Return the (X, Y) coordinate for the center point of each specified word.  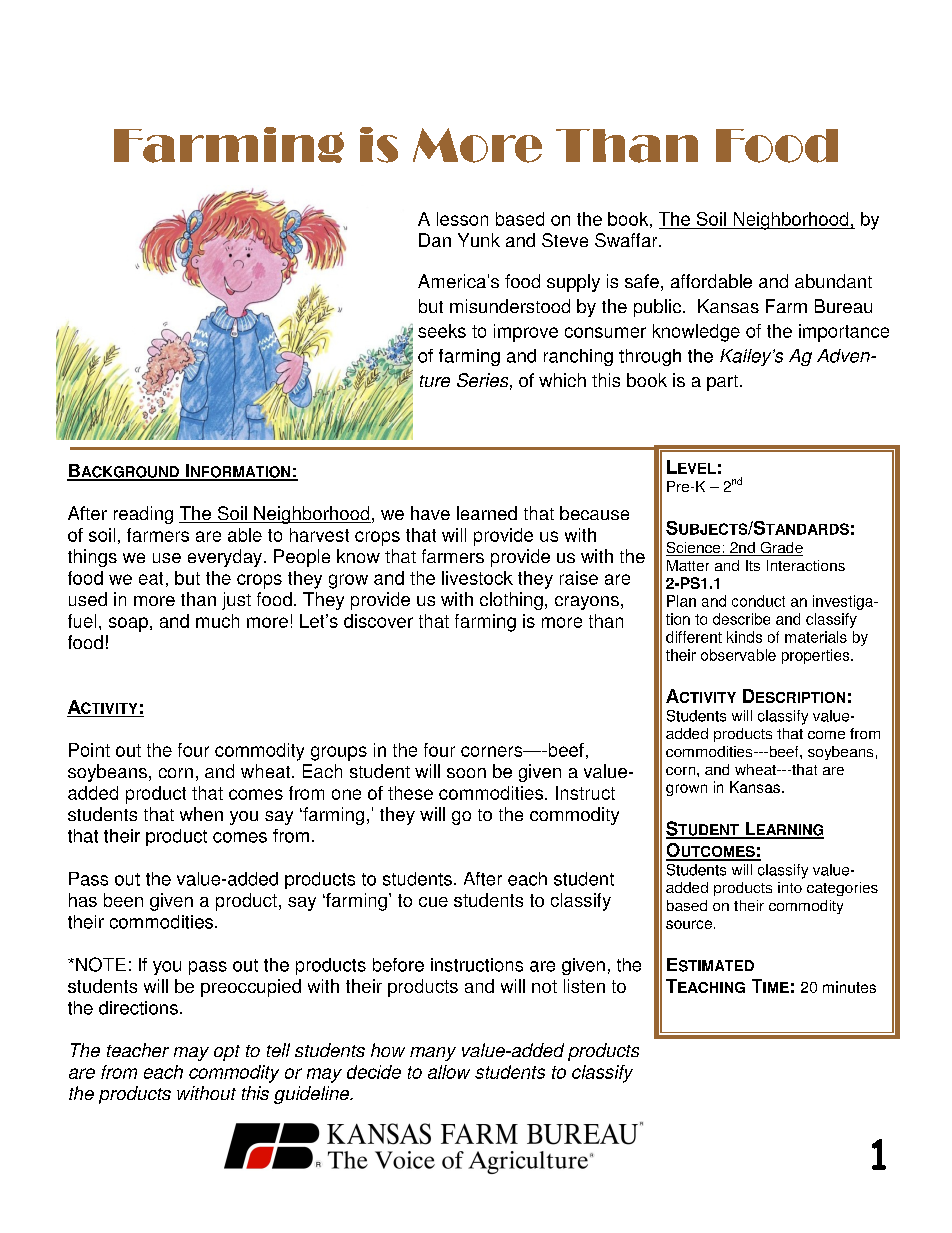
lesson (462, 219)
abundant (833, 281)
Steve (565, 240)
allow (449, 1072)
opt (227, 1053)
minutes (849, 987)
